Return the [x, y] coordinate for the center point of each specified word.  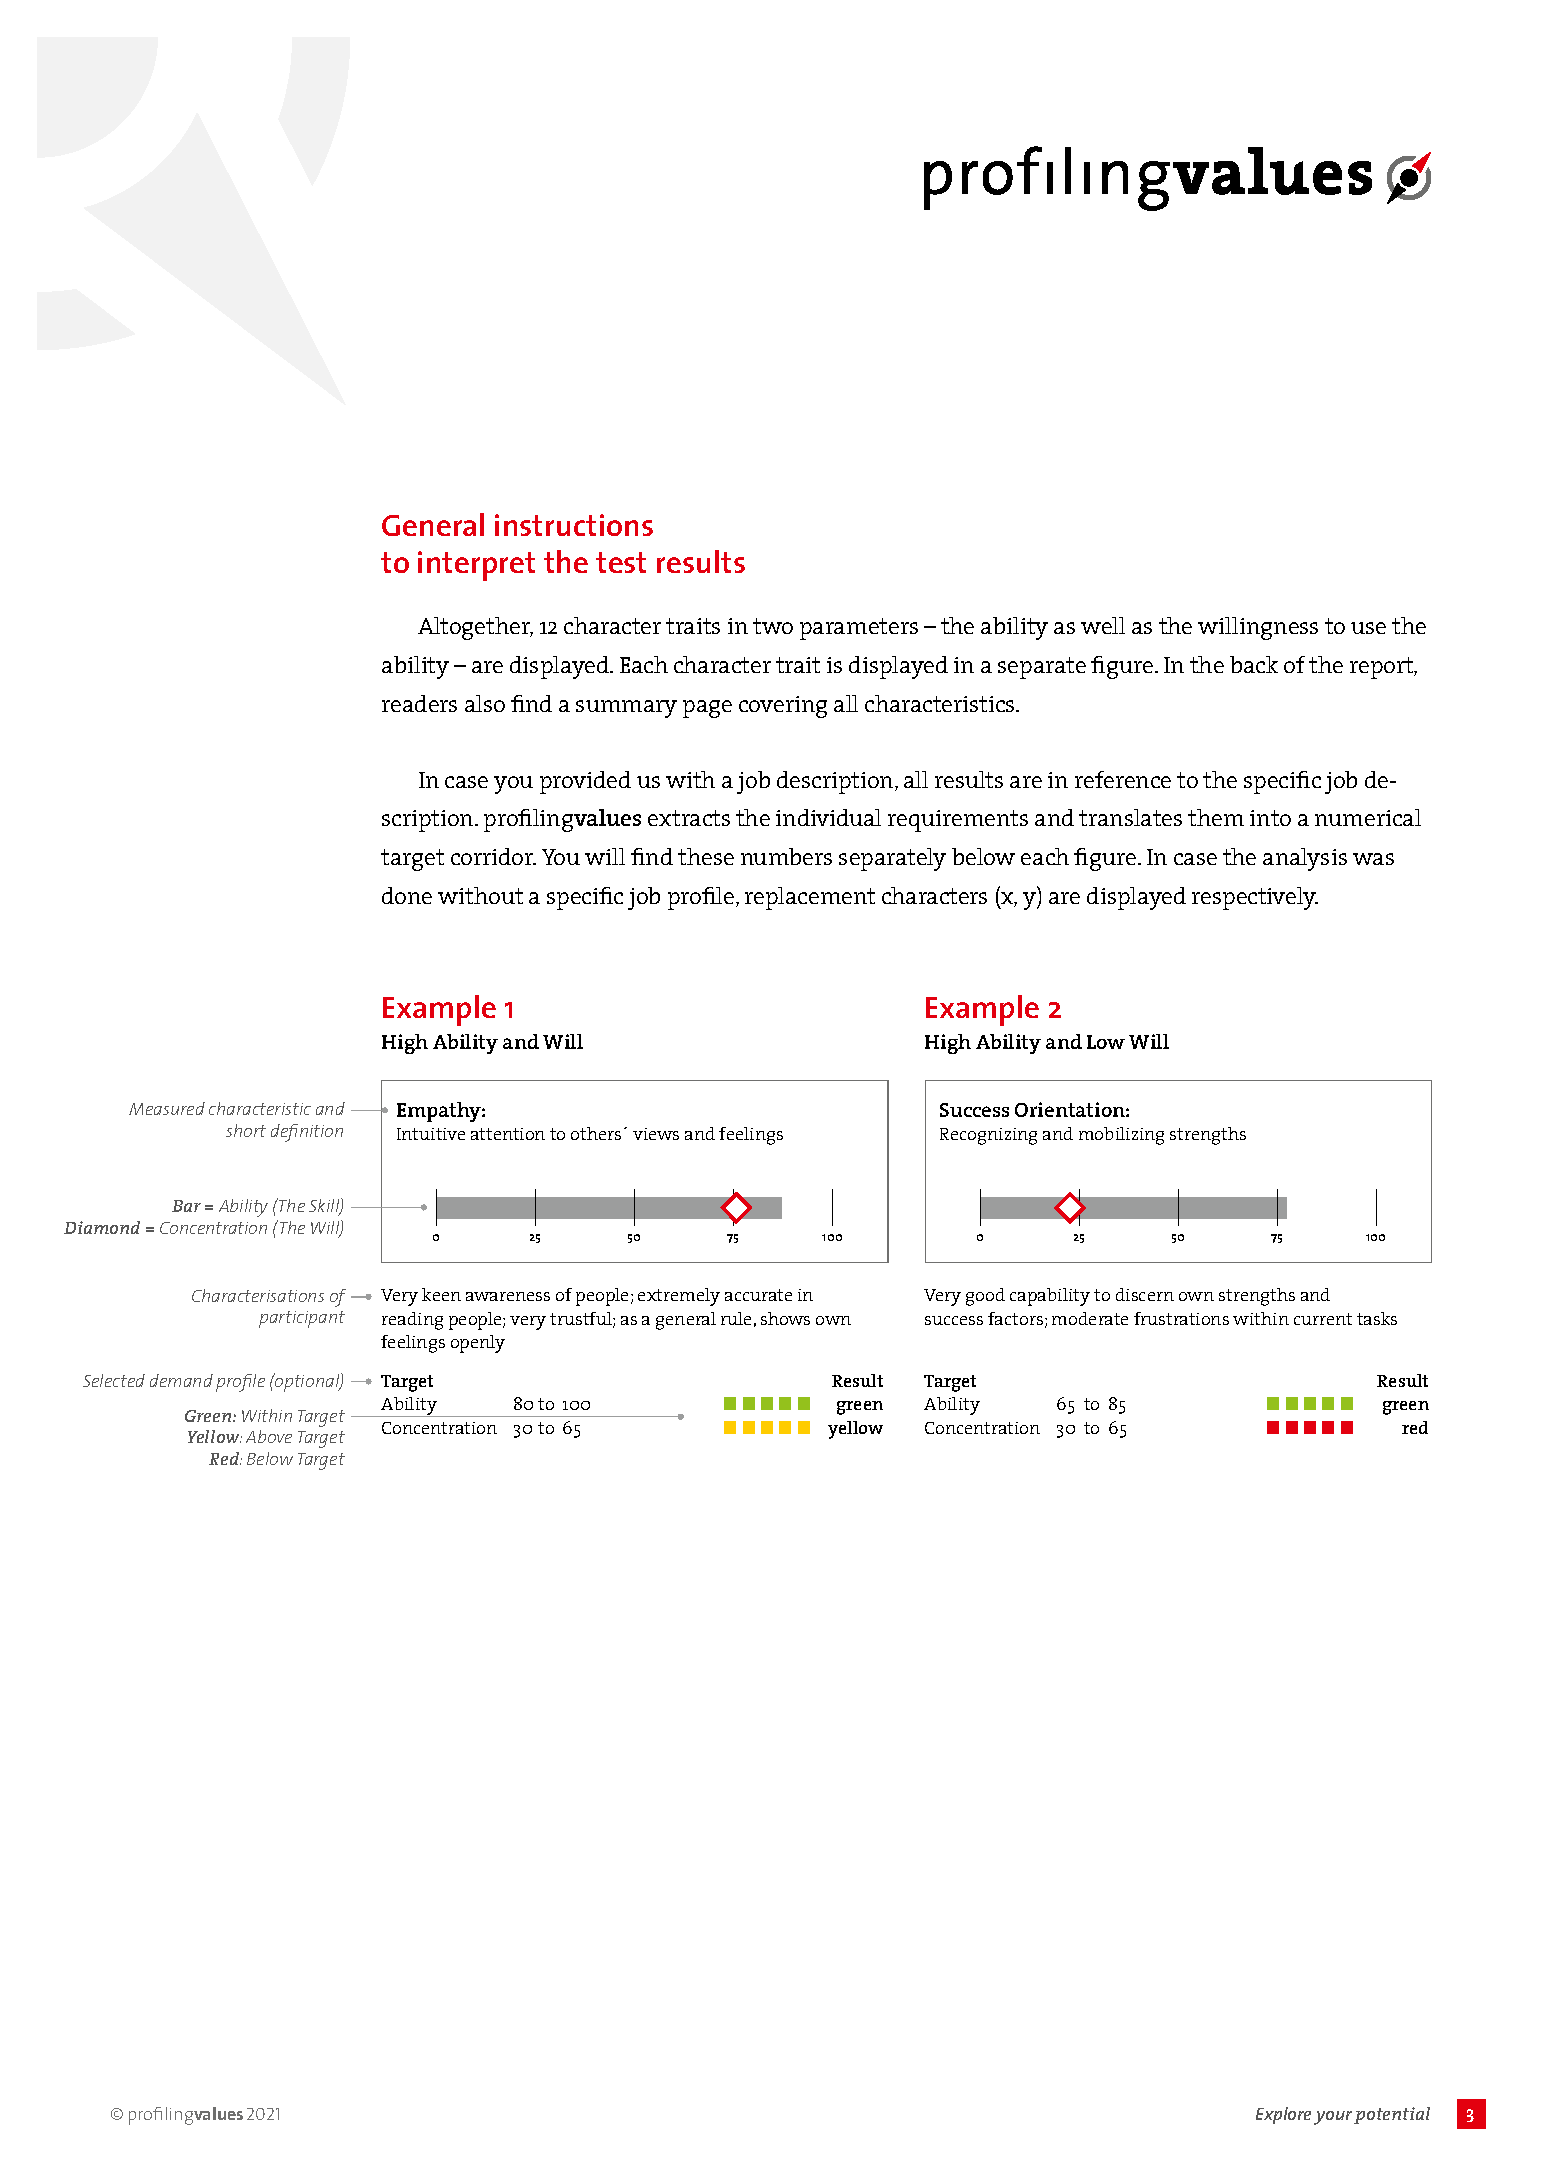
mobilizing [1121, 1136]
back [1254, 664]
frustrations [1181, 1318]
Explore [1283, 2115]
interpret [476, 566]
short [246, 1130]
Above [269, 1436]
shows [785, 1318]
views [656, 1134]
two [773, 626]
